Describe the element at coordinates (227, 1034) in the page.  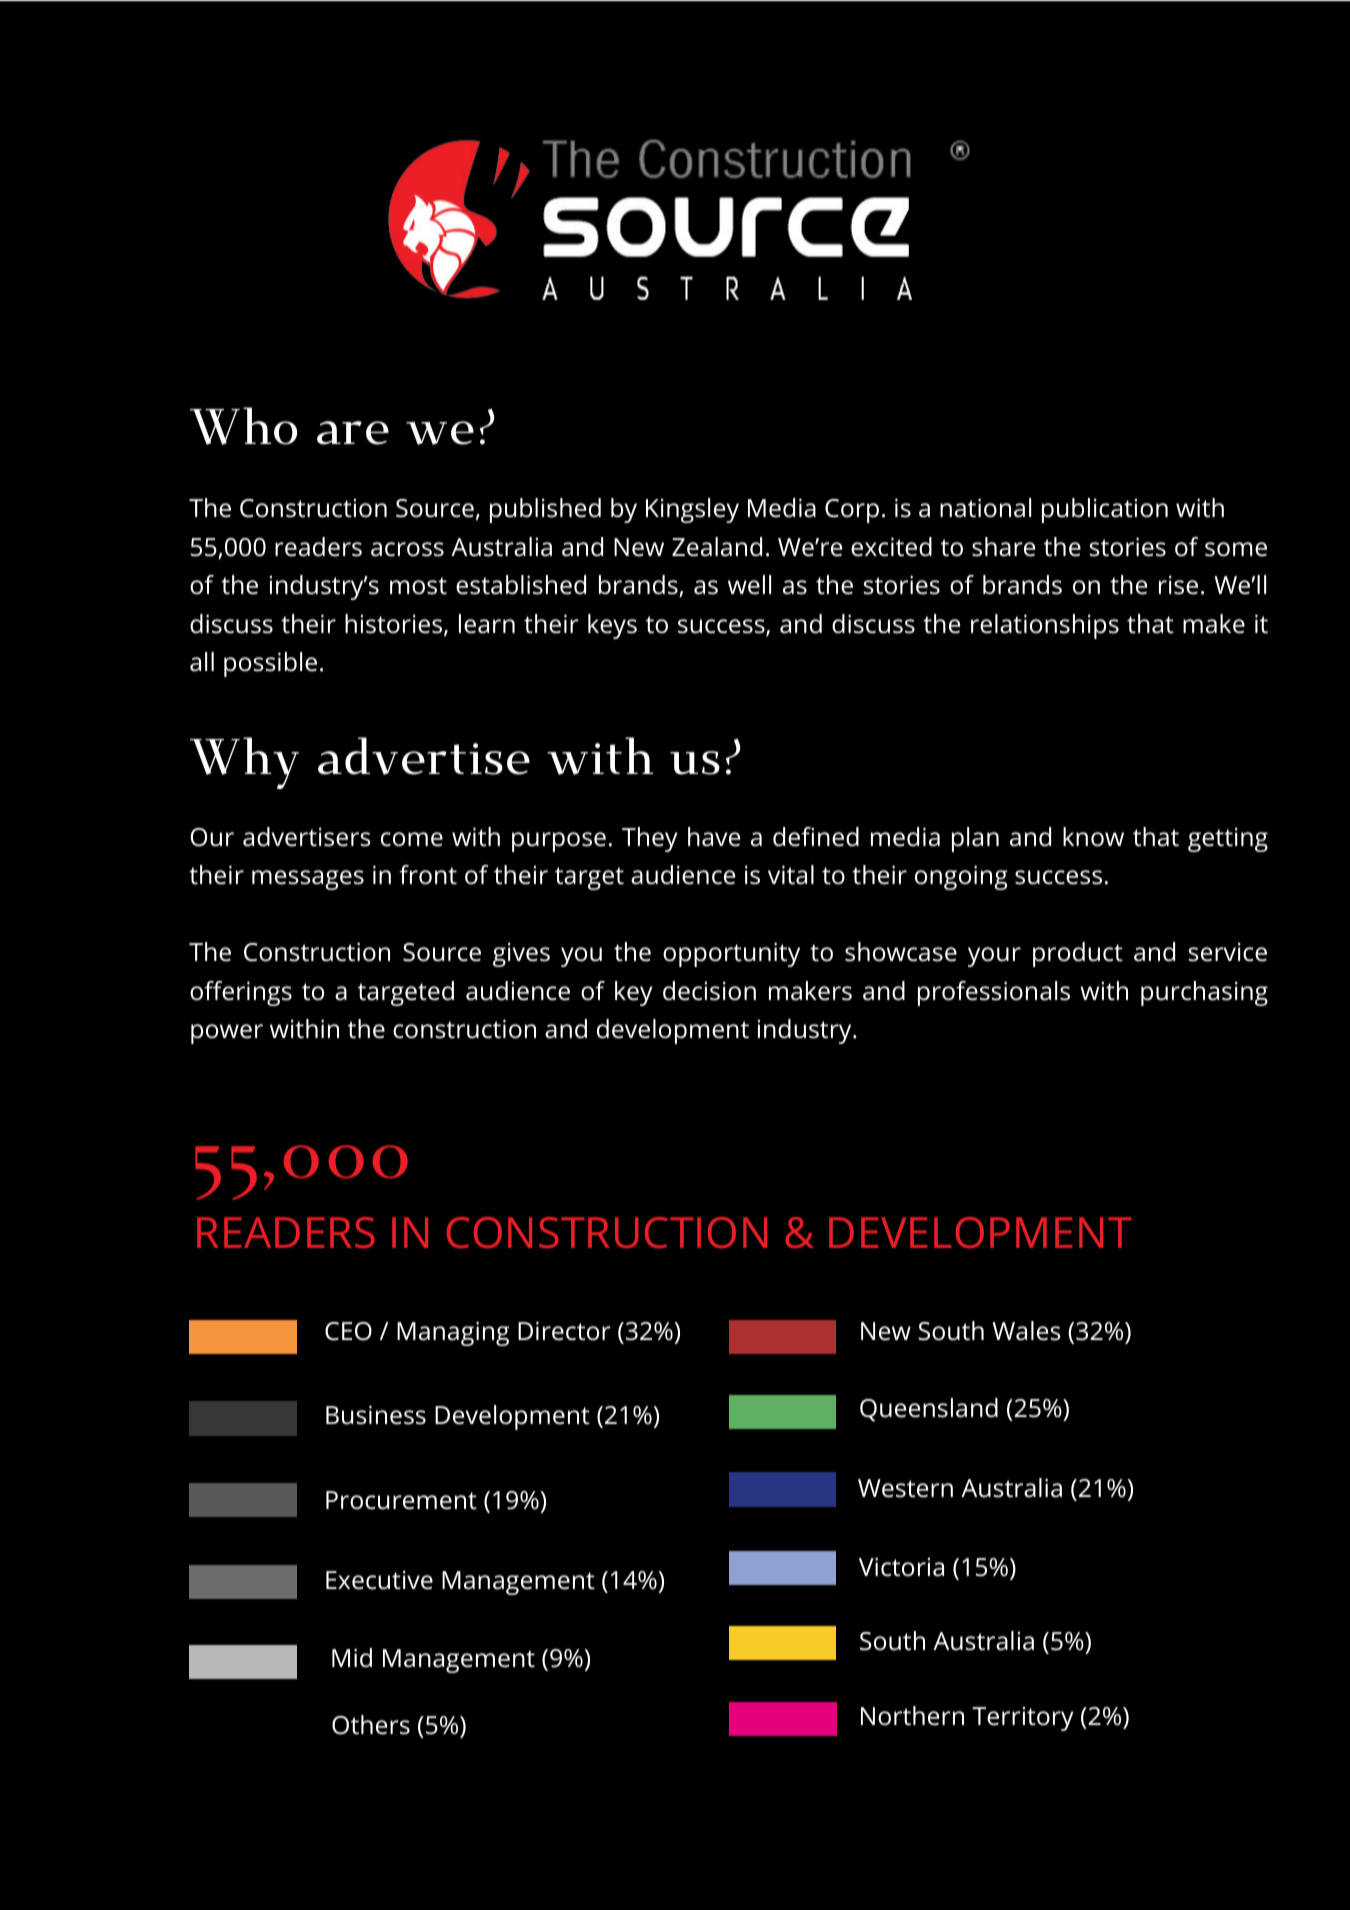
I see `power` at that location.
